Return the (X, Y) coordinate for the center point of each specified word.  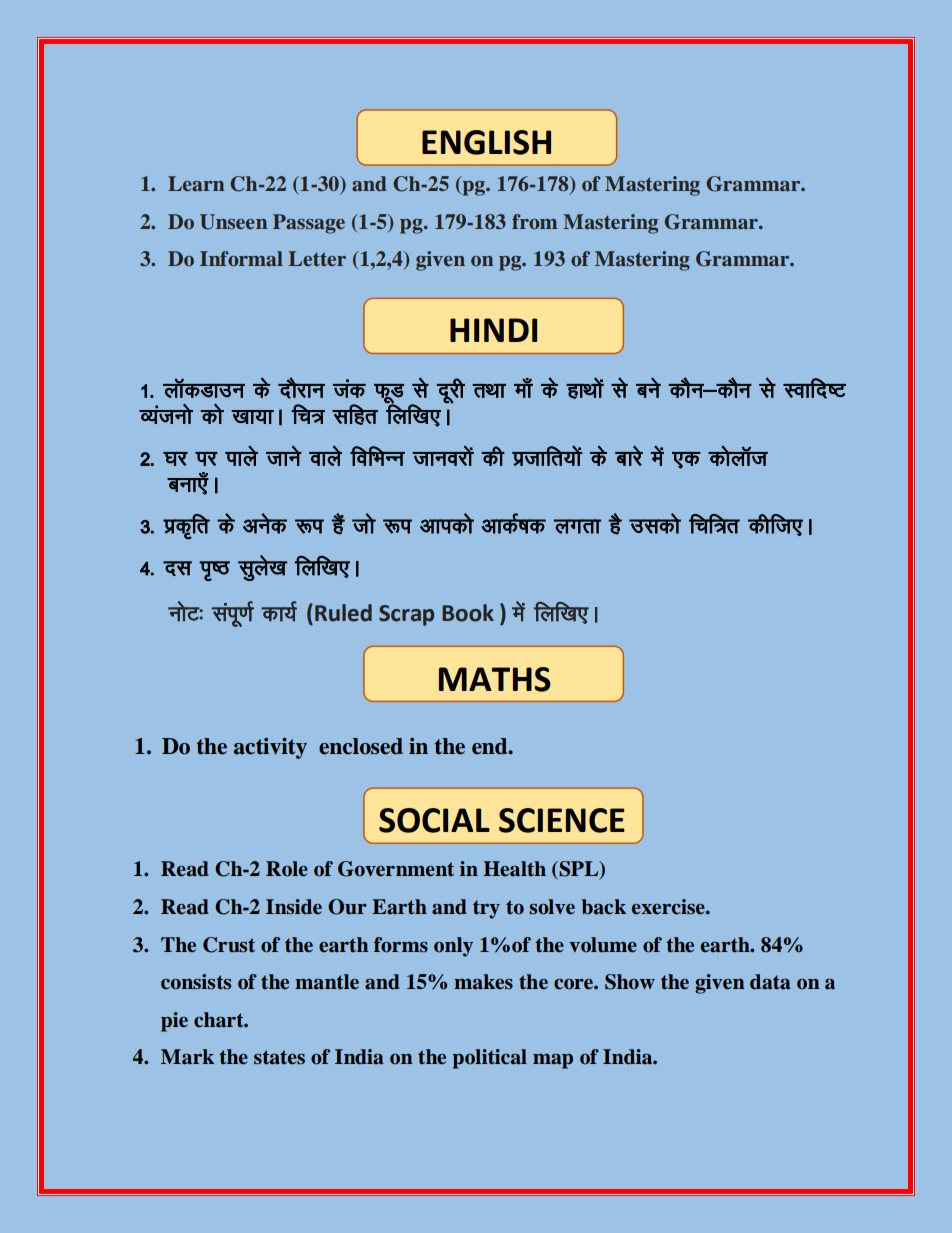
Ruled (343, 613)
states (279, 1057)
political (489, 1059)
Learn (196, 183)
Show (630, 982)
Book (468, 613)
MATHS (495, 679)
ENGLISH (486, 142)
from (534, 221)
